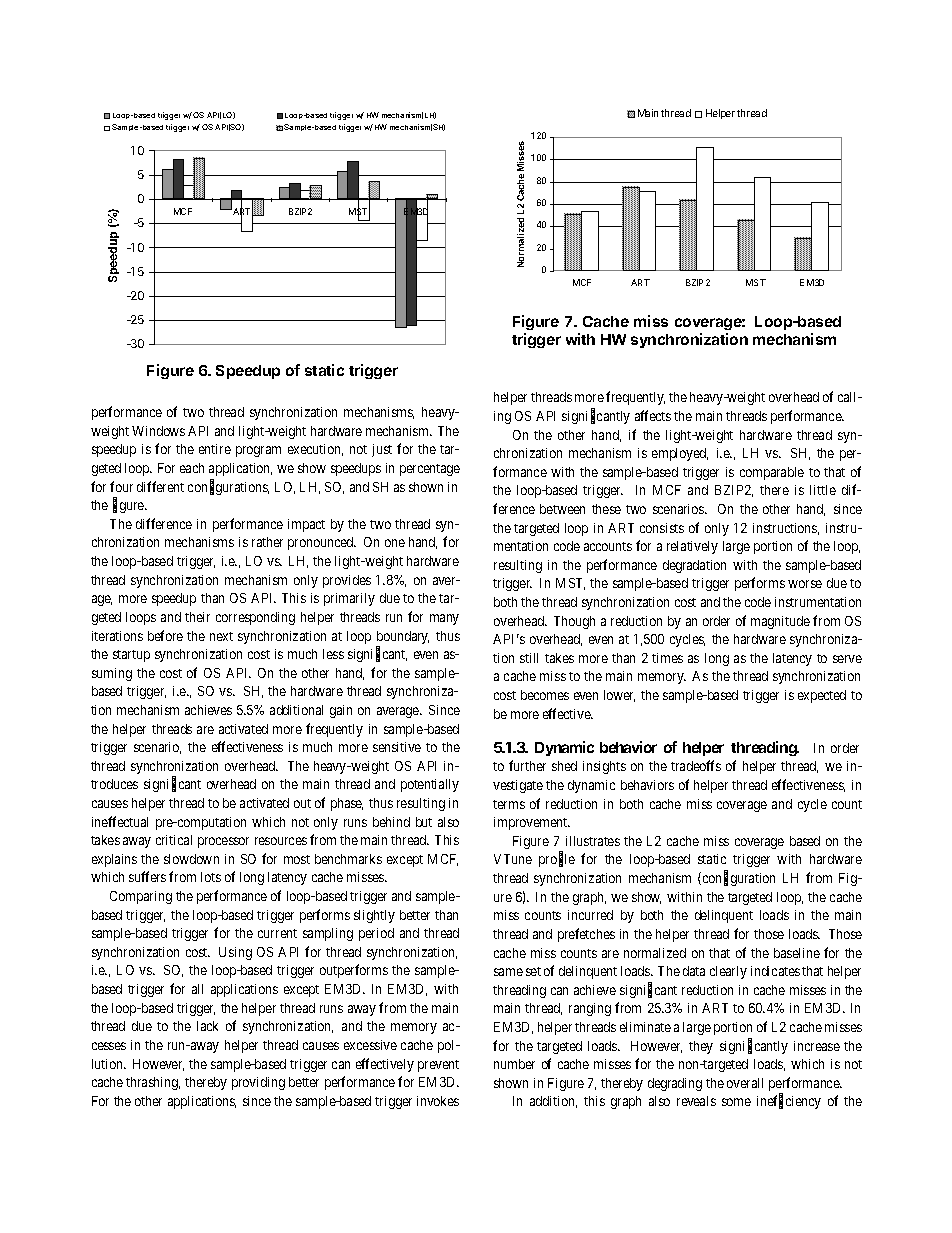  What do you see at coordinates (430, 785) in the screenshot?
I see `potentially` at bounding box center [430, 785].
